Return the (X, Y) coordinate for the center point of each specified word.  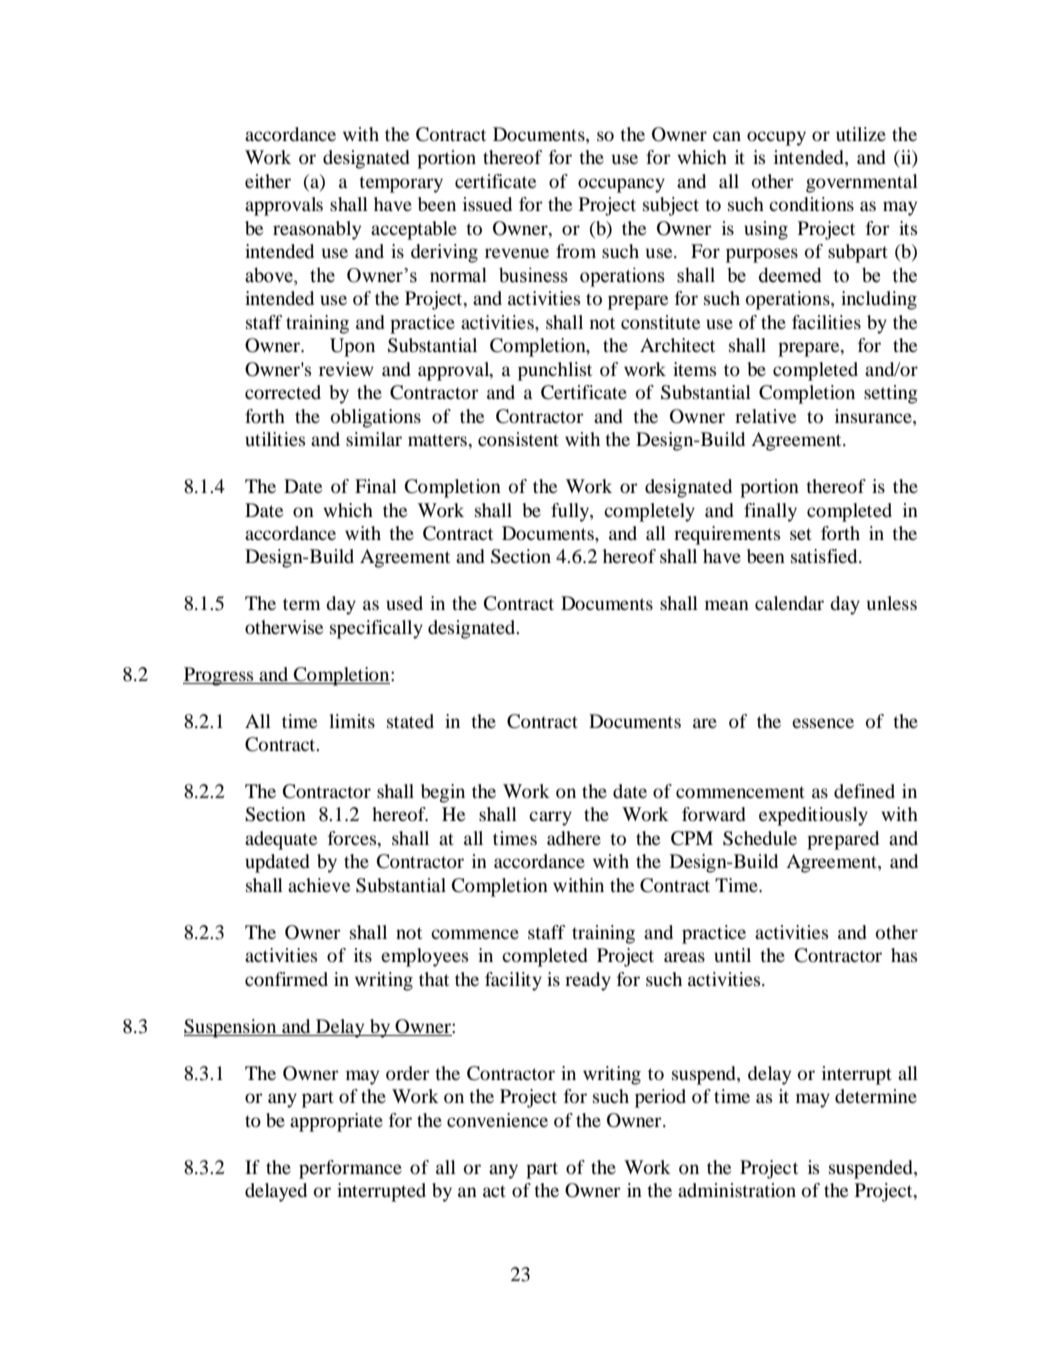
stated (410, 721)
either (268, 181)
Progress (219, 676)
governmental (862, 183)
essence (823, 723)
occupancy (621, 185)
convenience (497, 1120)
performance (350, 1169)
